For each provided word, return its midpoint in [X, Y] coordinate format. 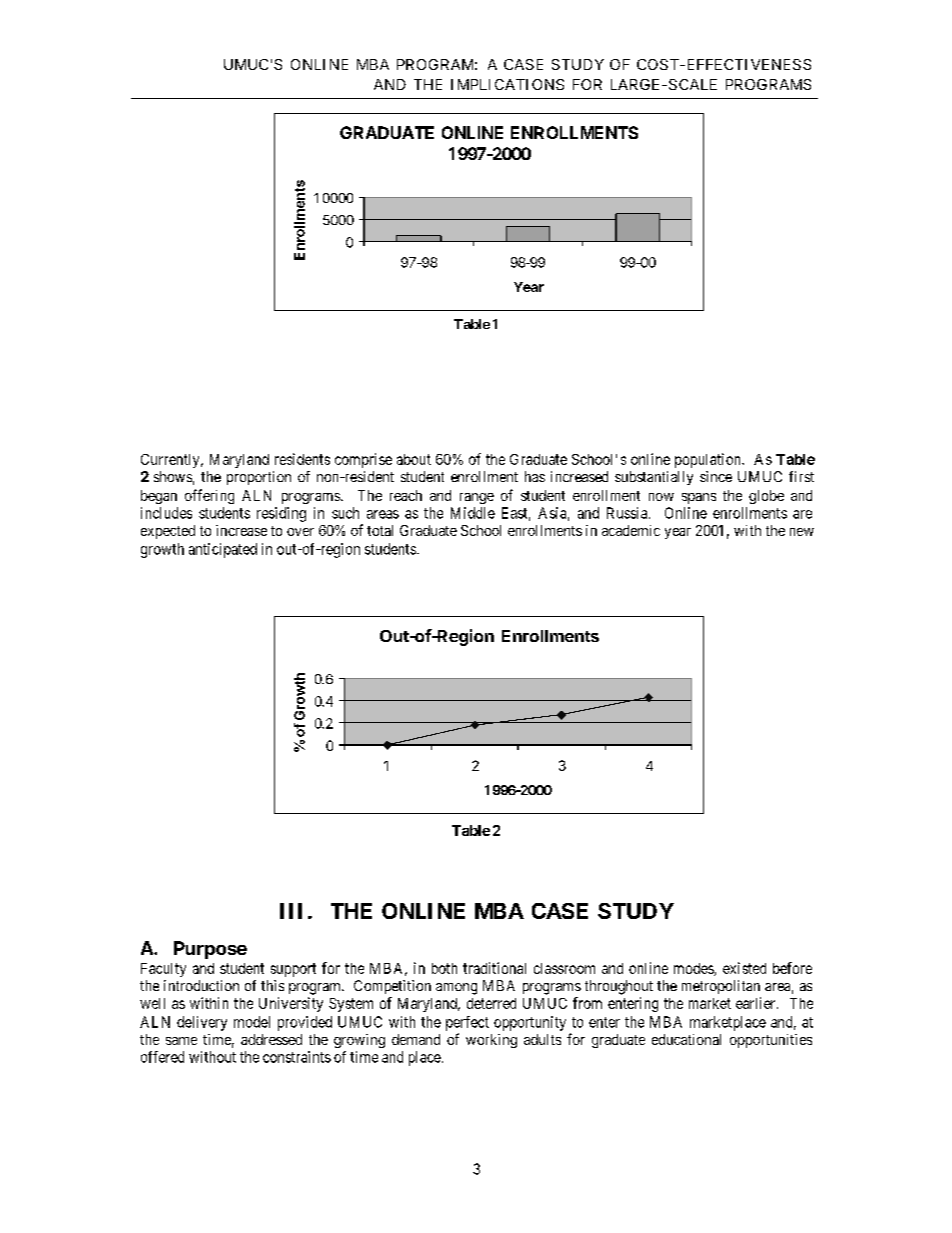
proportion [259, 478]
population [709, 460]
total [380, 530]
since [716, 476]
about [414, 459]
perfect [467, 1023]
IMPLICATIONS [507, 84]
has [535, 476]
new [802, 532]
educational [686, 1039]
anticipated [223, 550]
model [252, 1022]
